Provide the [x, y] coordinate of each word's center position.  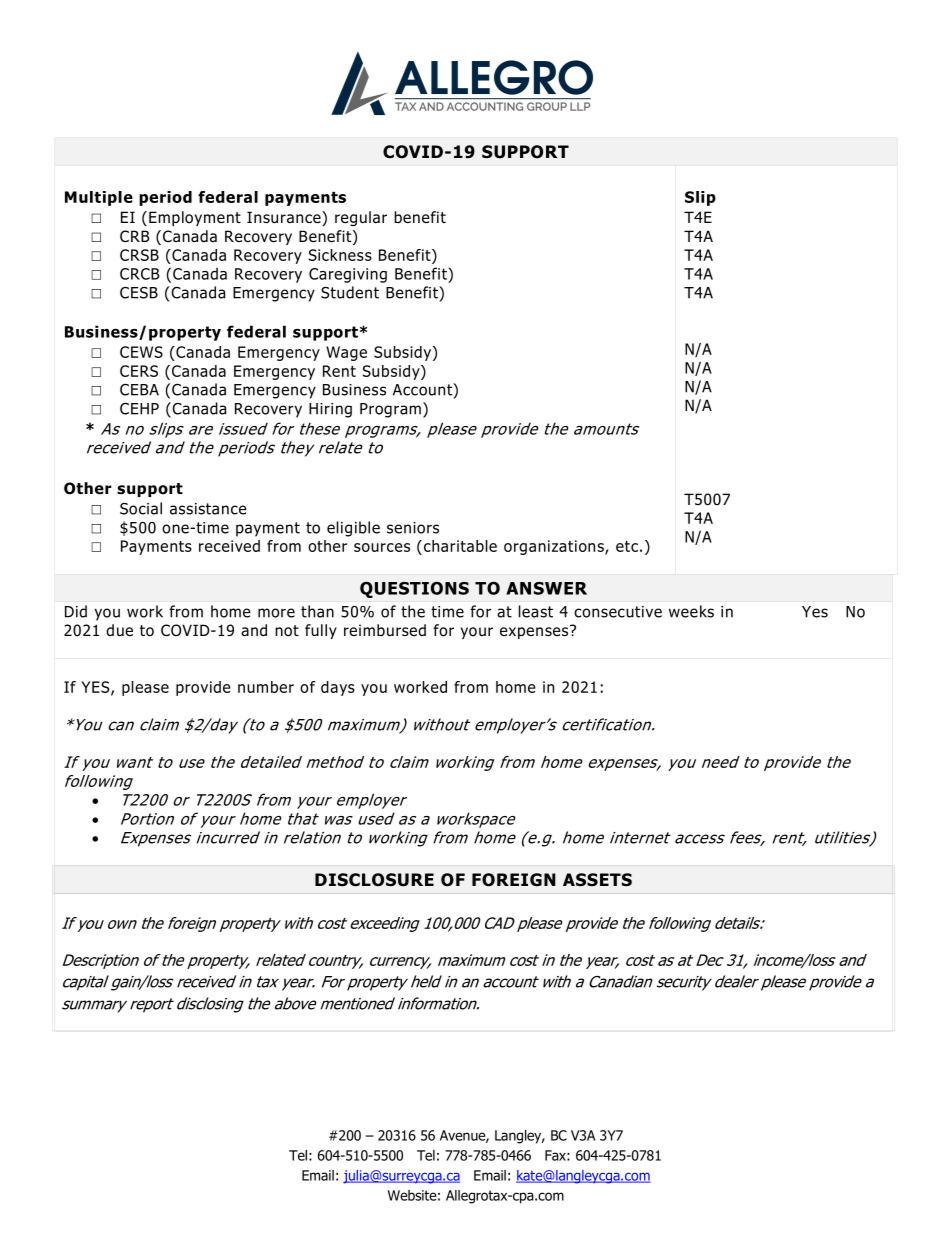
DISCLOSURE [374, 880]
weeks [691, 611]
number [266, 687]
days [338, 688]
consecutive [618, 612]
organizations [555, 547]
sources [382, 547]
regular [361, 218]
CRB [135, 236]
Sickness [340, 255]
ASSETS [597, 880]
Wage [346, 353]
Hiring [330, 410]
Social [141, 508]
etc [627, 546]
